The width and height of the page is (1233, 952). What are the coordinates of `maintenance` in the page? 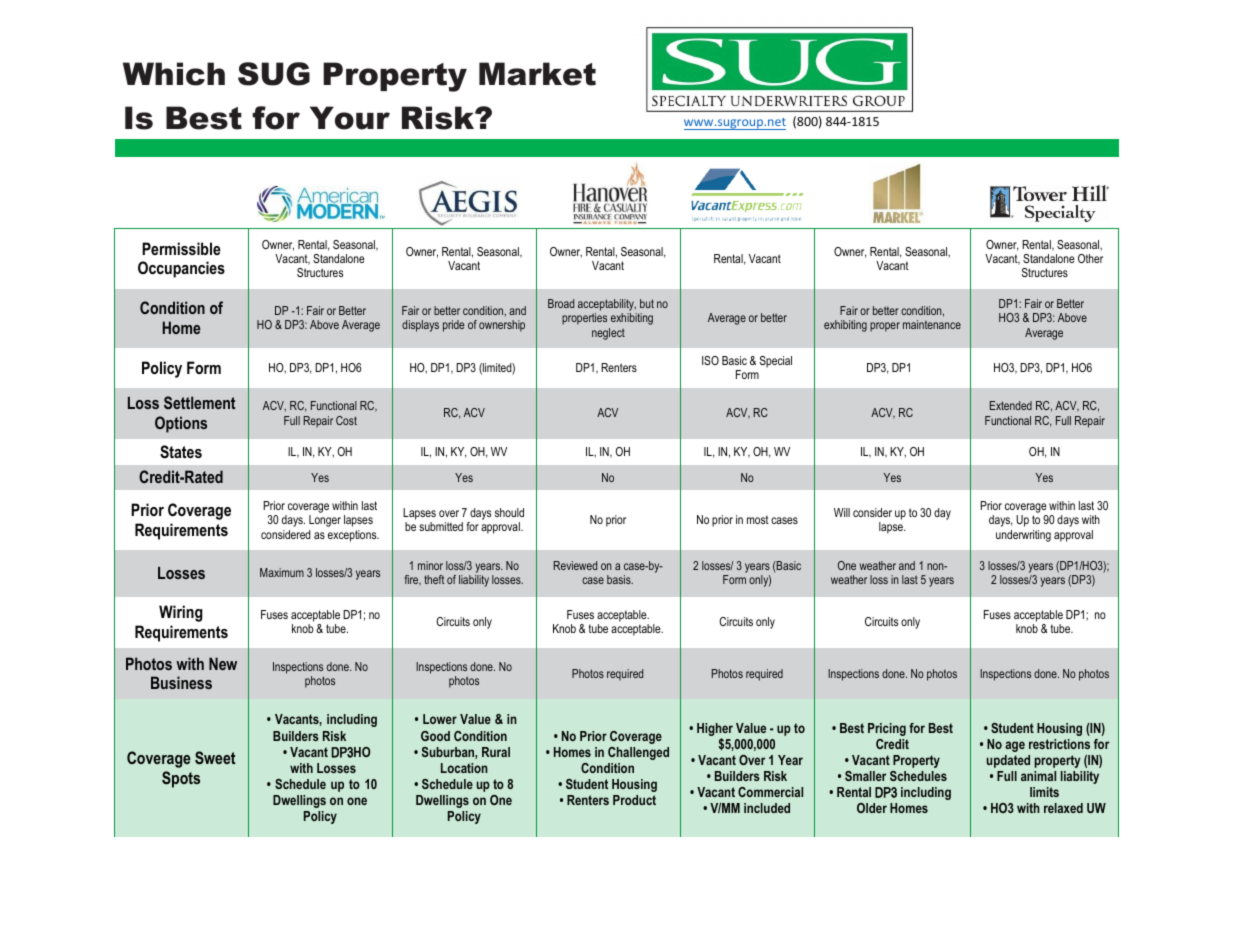 It's located at (932, 324).
